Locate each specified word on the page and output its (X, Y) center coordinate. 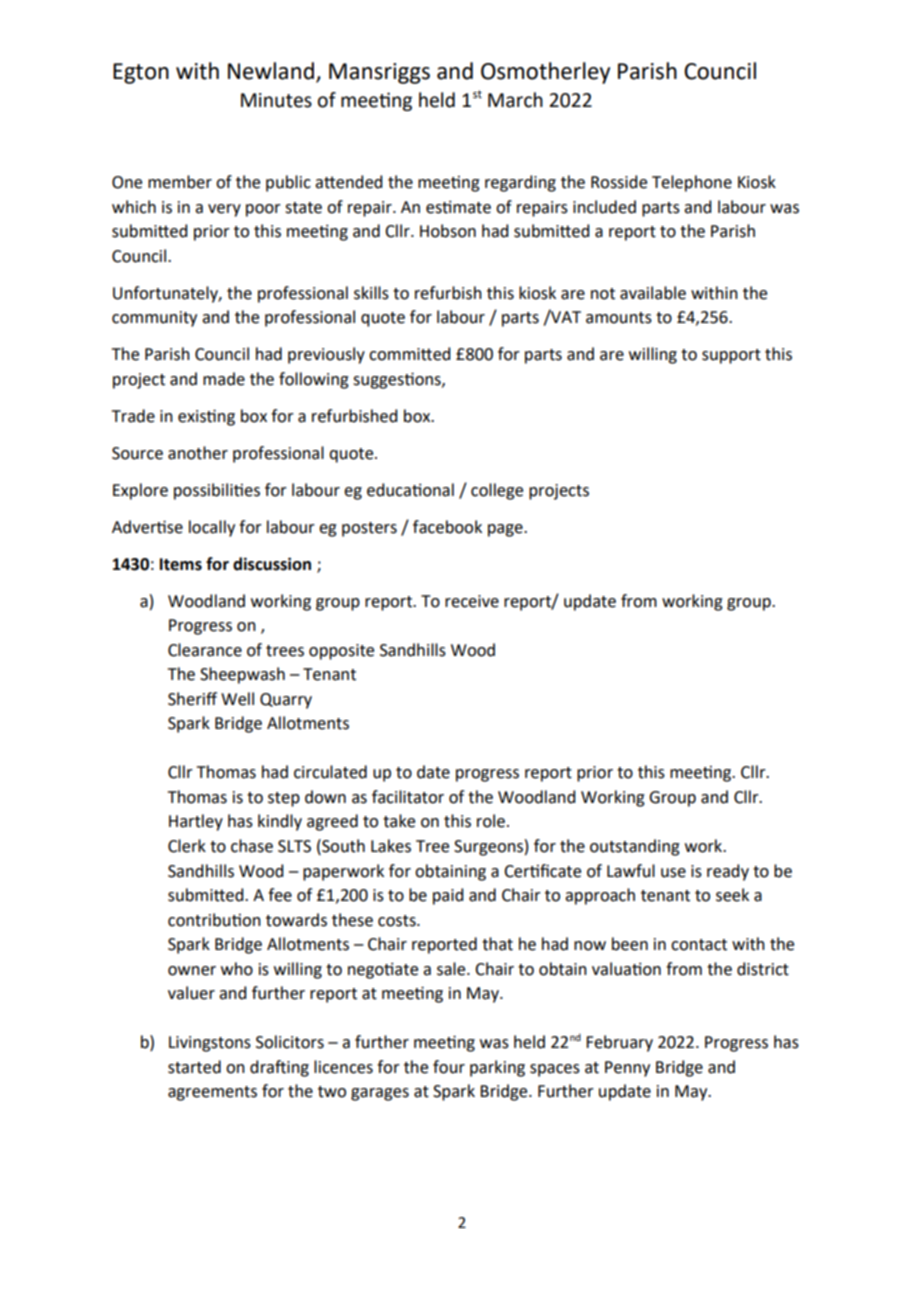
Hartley (196, 822)
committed (409, 354)
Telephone (692, 183)
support (731, 356)
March (515, 100)
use (673, 873)
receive (472, 601)
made (224, 379)
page (506, 530)
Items (181, 564)
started (194, 1067)
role (491, 821)
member (180, 182)
